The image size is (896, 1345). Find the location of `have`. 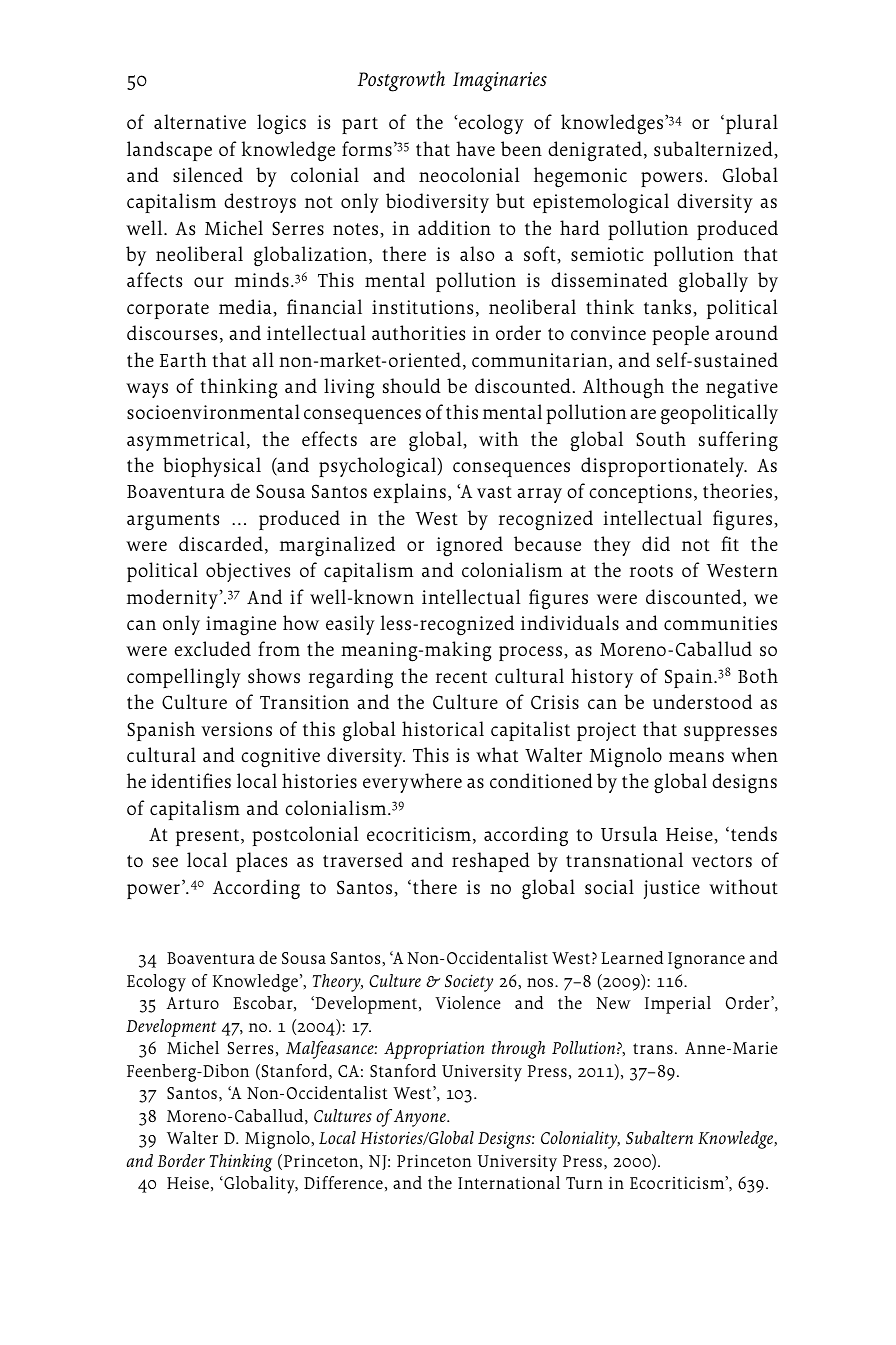

have is located at coordinates (475, 148).
